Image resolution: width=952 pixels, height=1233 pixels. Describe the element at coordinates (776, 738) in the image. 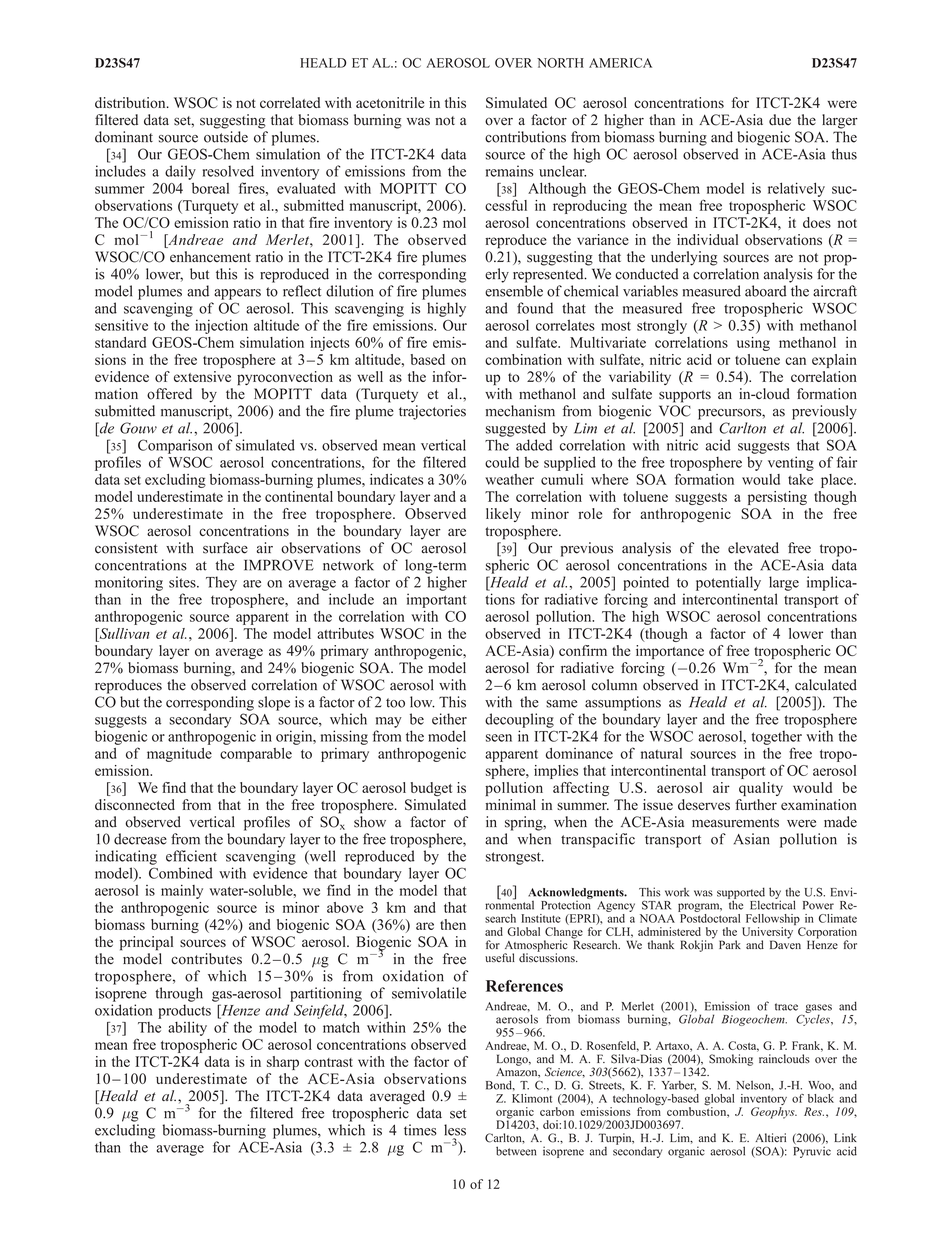

I see `together` at that location.
